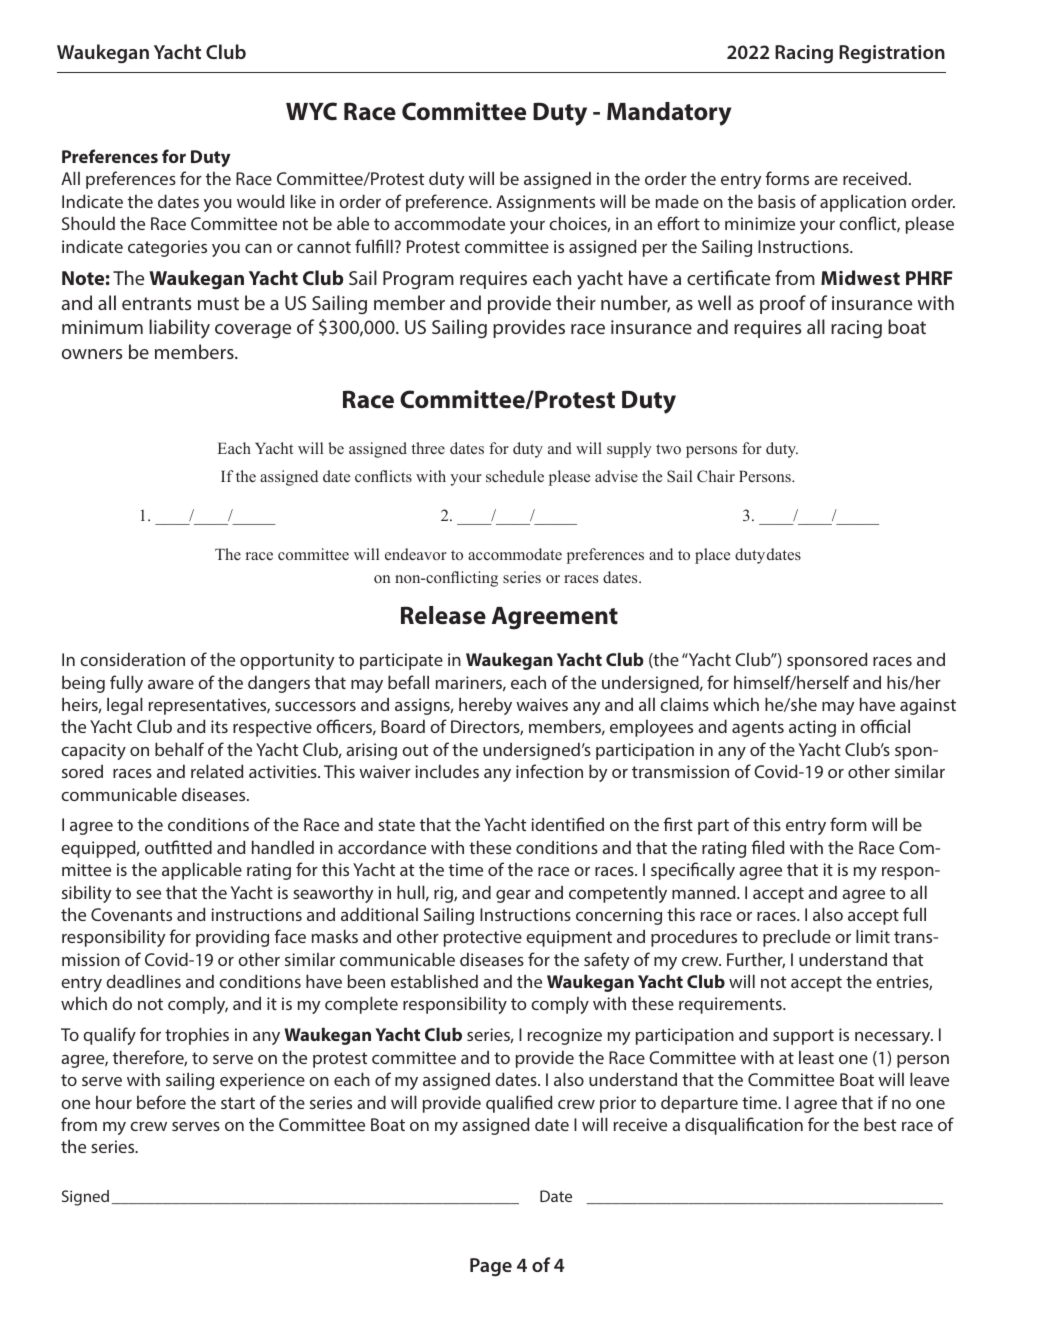  Describe the element at coordinates (545, 203) in the document. I see `Assignments` at that location.
